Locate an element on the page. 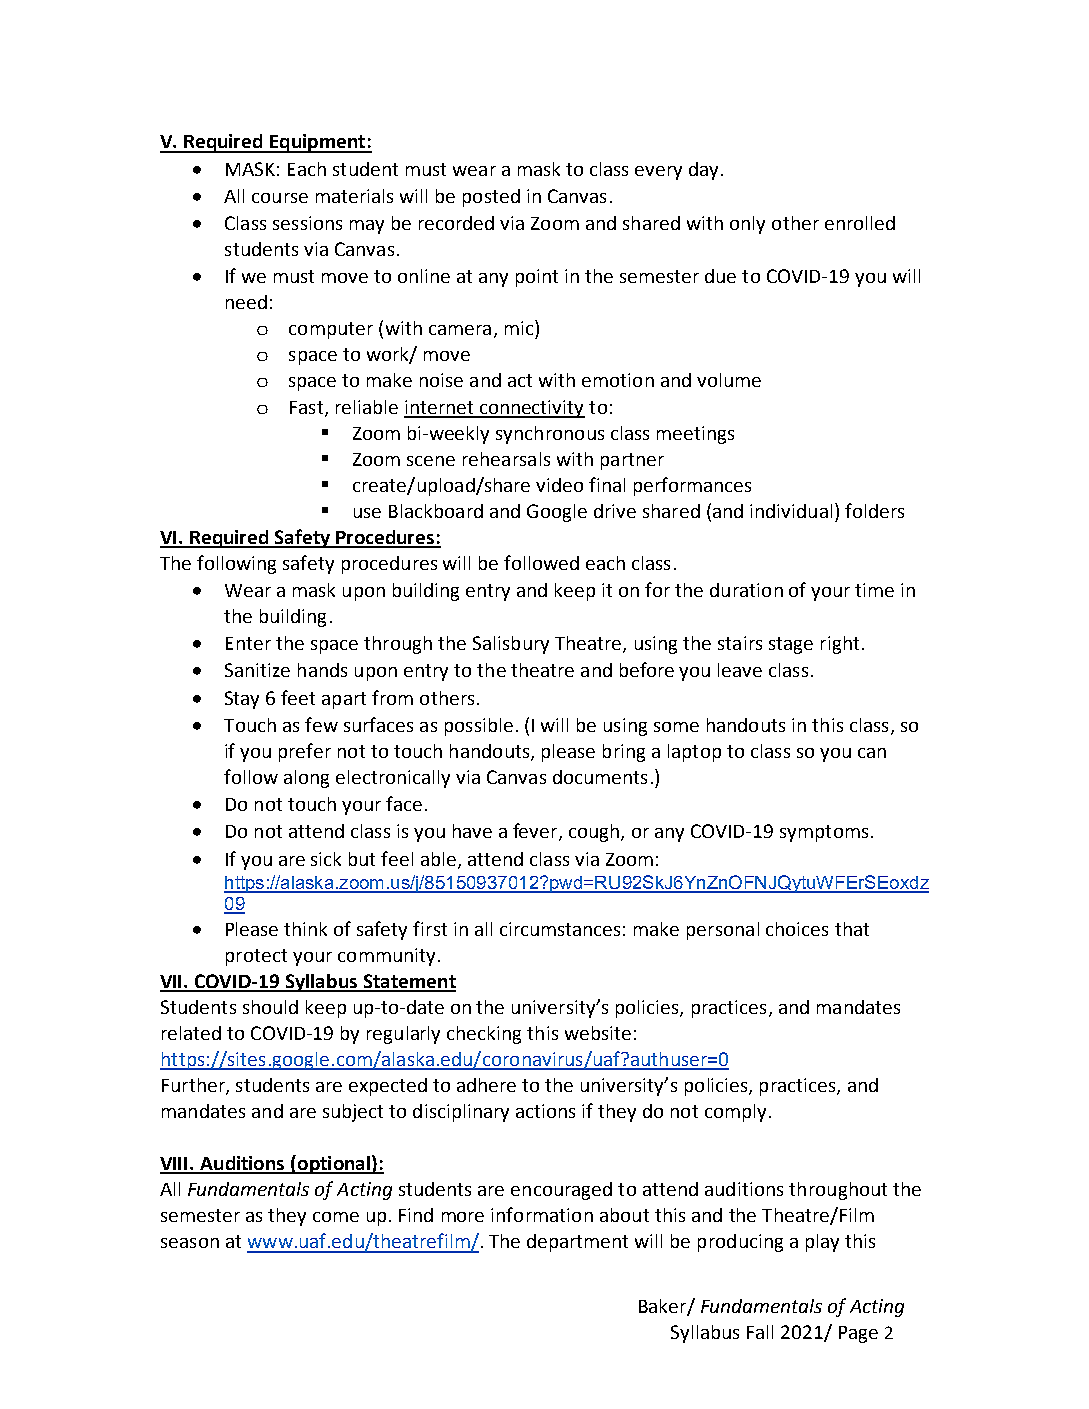 The height and width of the image is (1409, 1089). video is located at coordinates (559, 485).
